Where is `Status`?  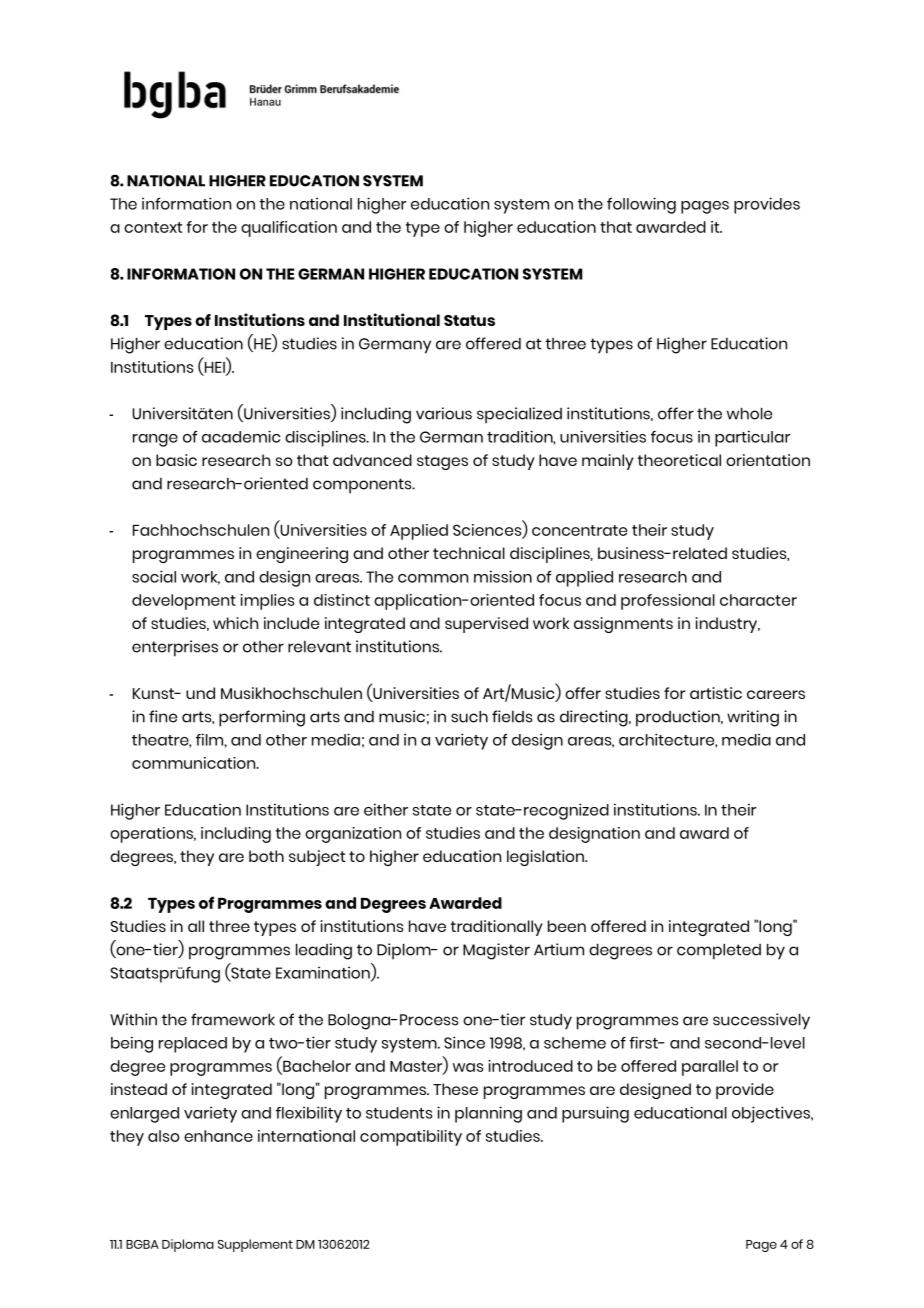
Status is located at coordinates (469, 320).
